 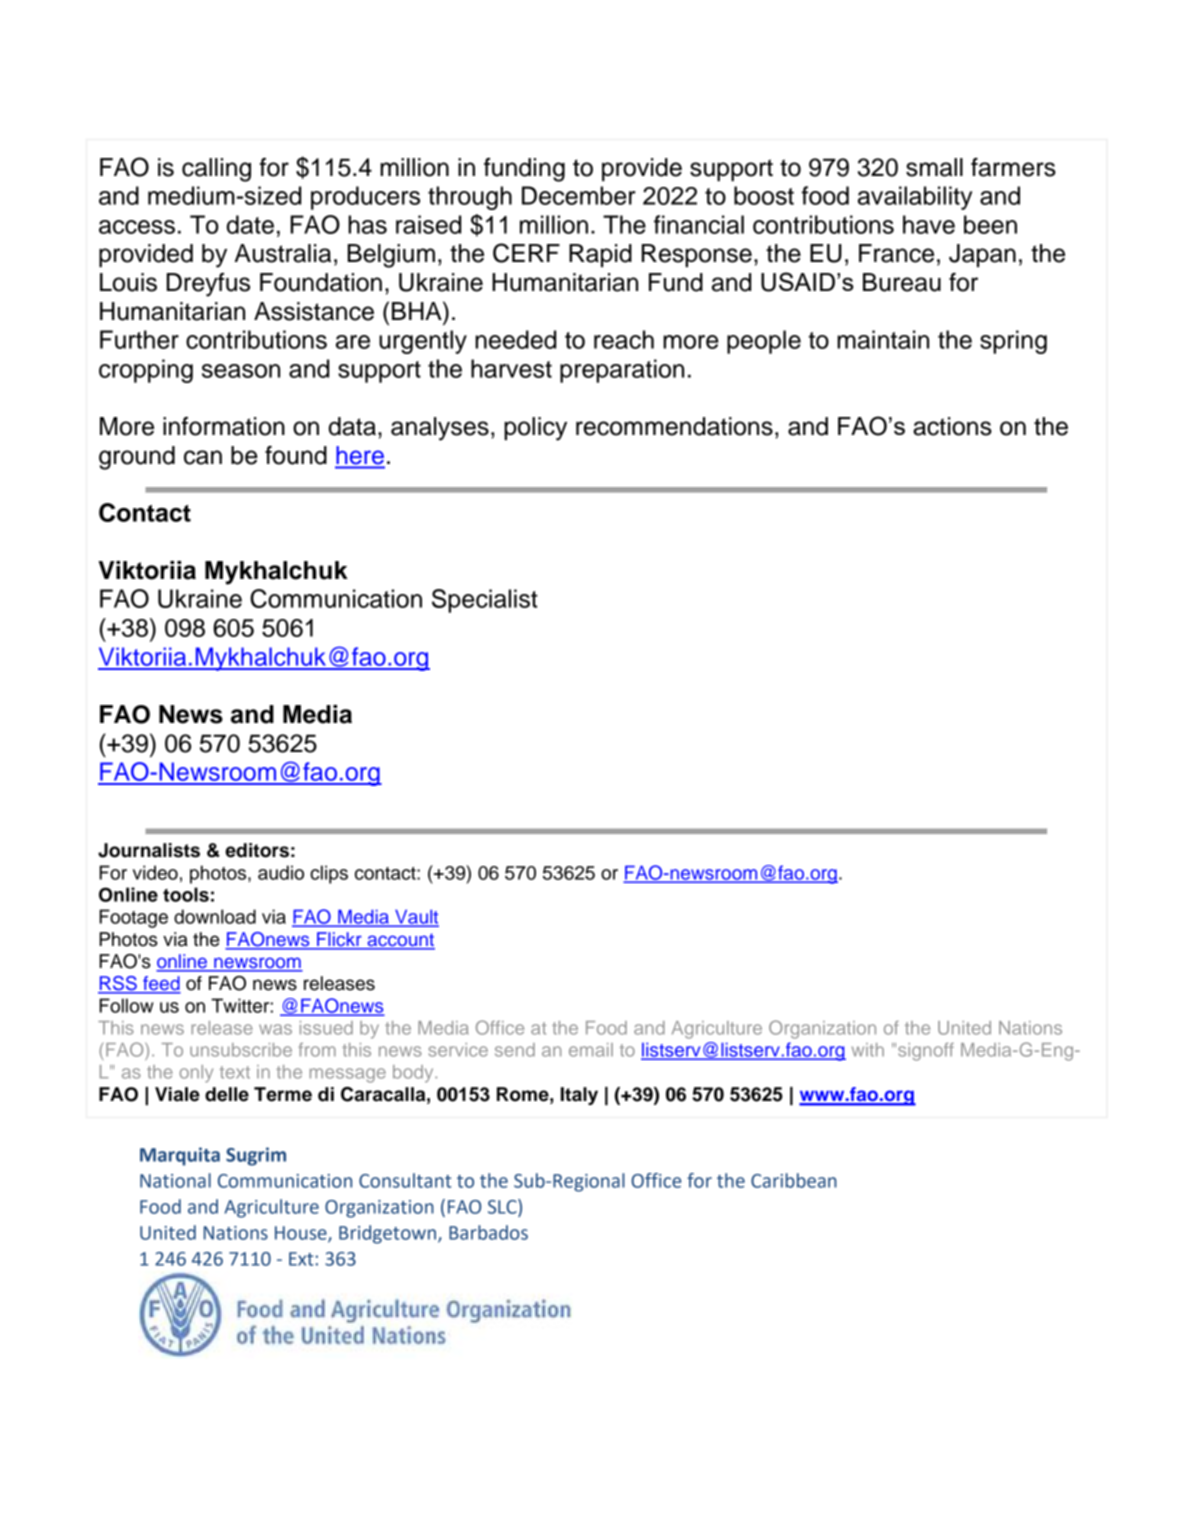 What do you see at coordinates (175, 1180) in the page?
I see `National` at bounding box center [175, 1180].
